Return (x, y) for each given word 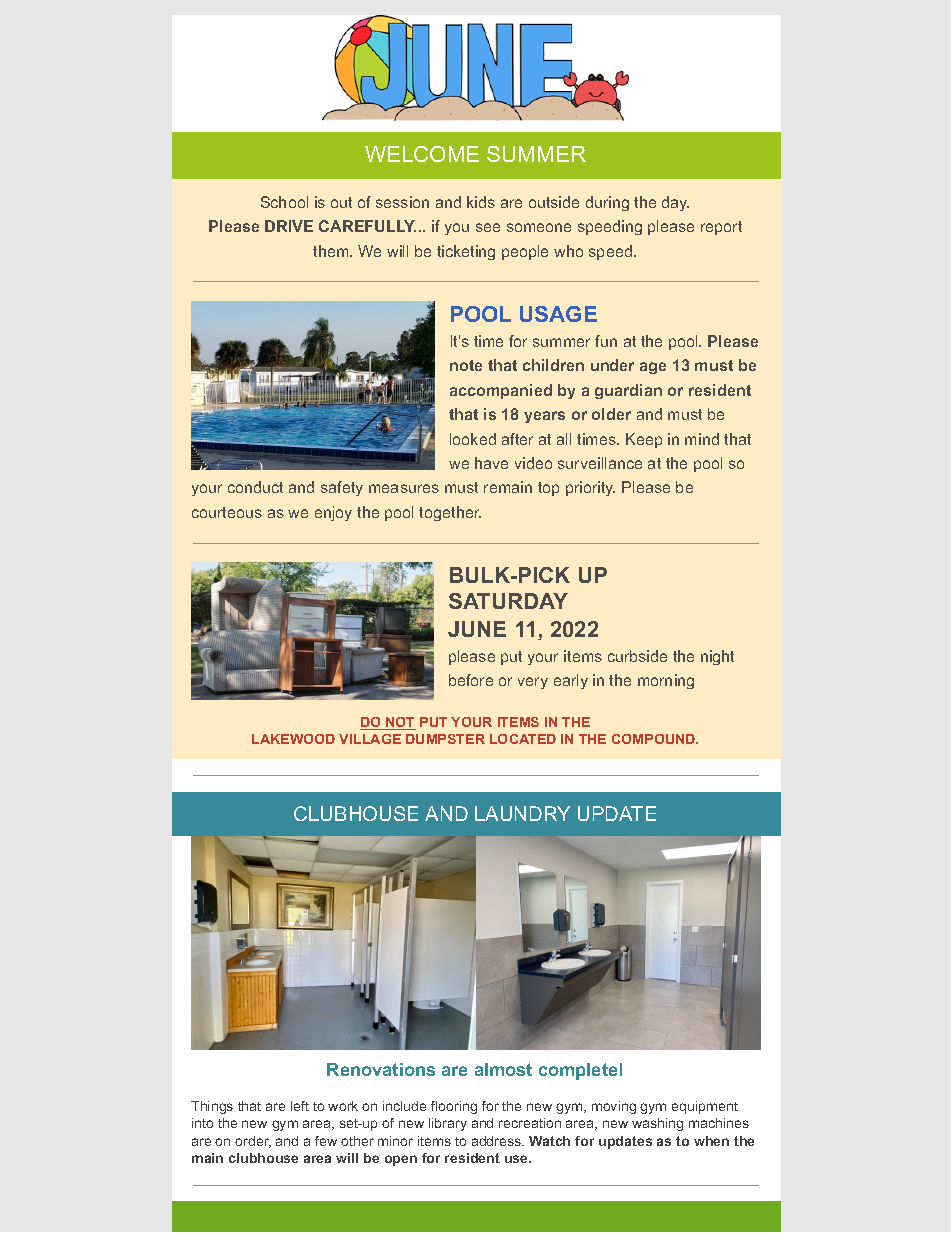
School (284, 202)
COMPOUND (655, 739)
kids (481, 202)
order (253, 1142)
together (450, 513)
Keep (644, 440)
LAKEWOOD (293, 739)
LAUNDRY (522, 813)
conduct (255, 487)
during (607, 203)
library (448, 1124)
